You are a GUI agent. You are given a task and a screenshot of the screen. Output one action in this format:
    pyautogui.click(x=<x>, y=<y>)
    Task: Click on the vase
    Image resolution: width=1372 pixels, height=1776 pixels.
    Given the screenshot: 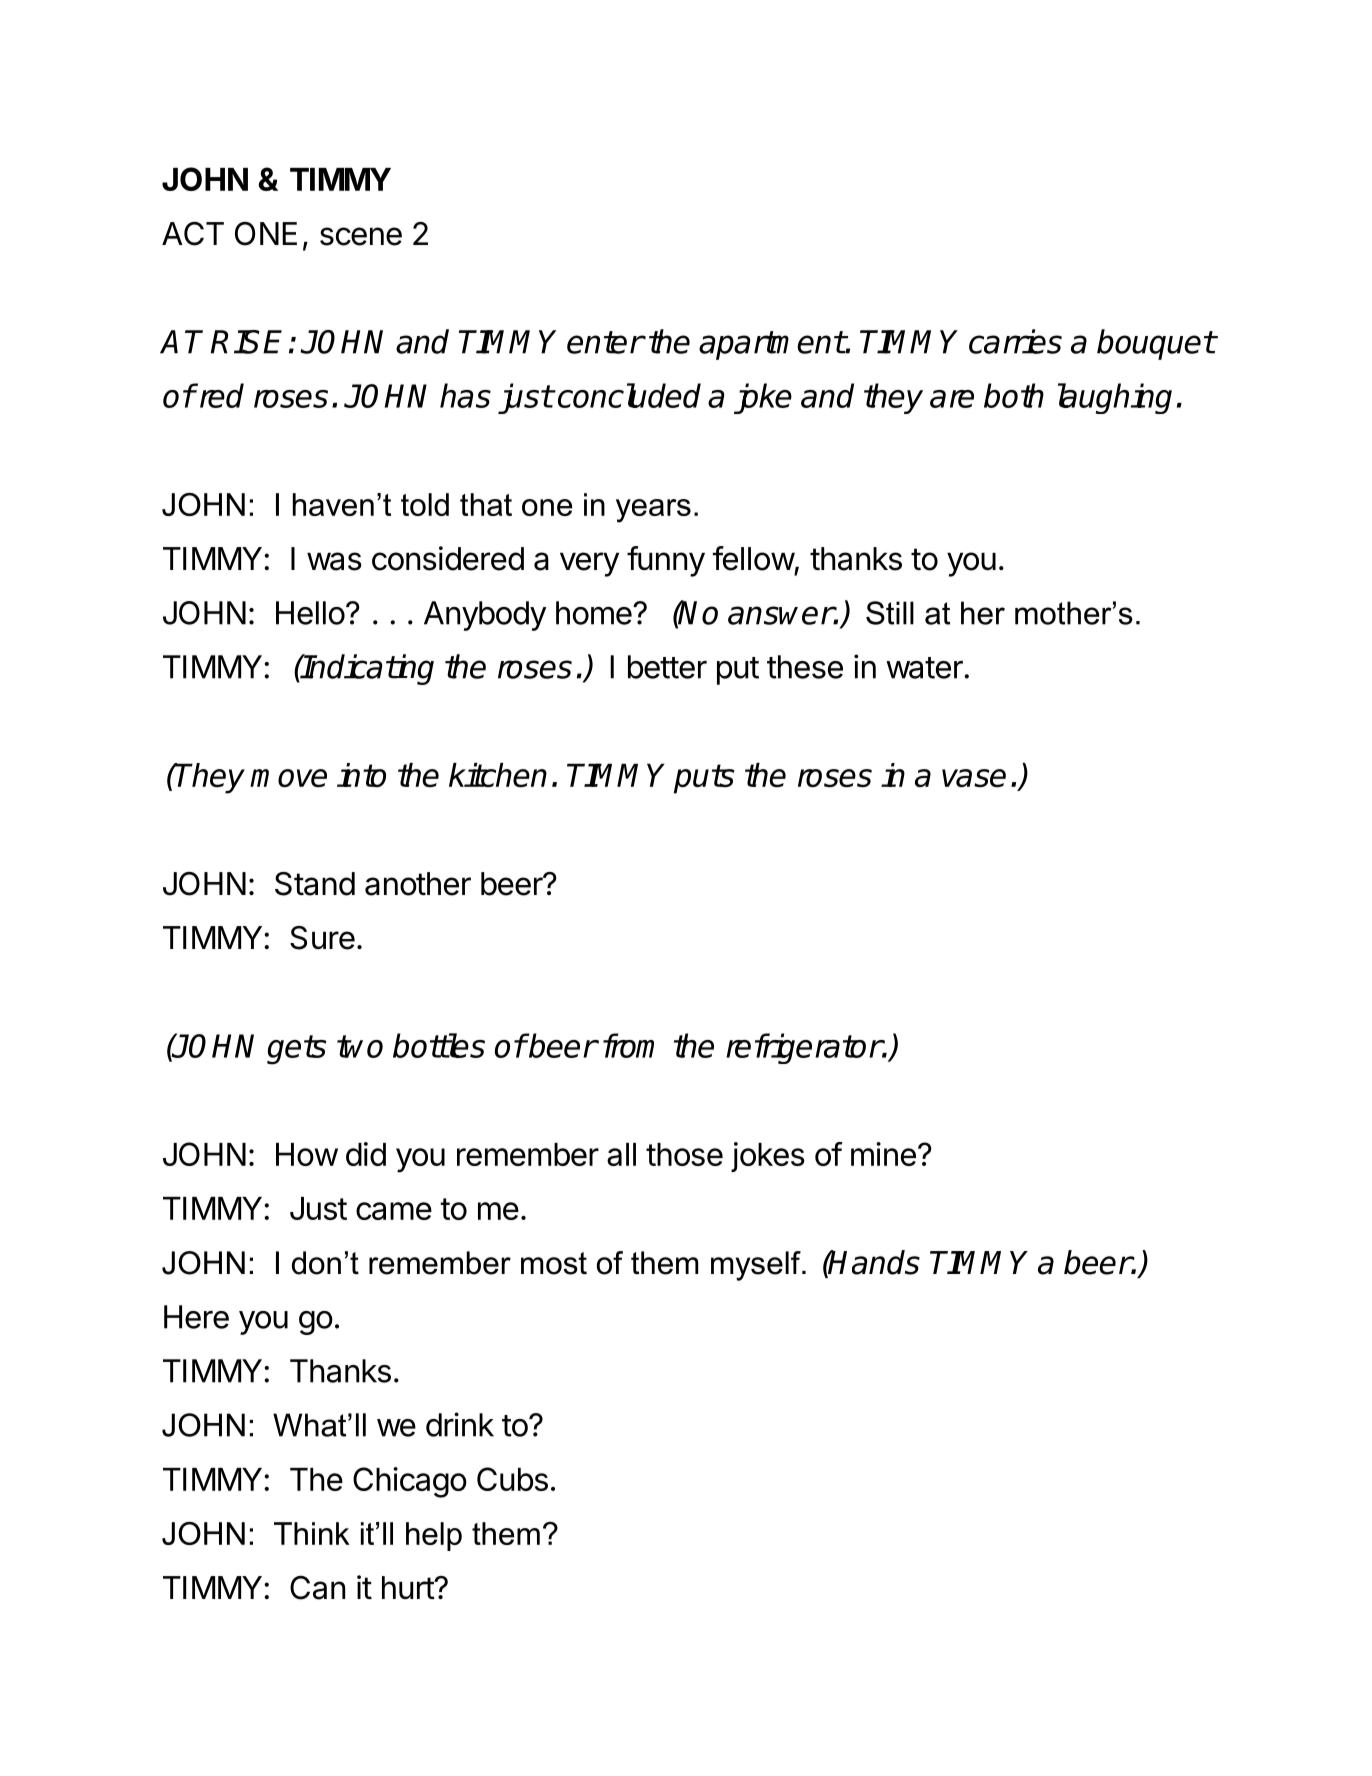 What is the action you would take?
    pyautogui.click(x=974, y=778)
